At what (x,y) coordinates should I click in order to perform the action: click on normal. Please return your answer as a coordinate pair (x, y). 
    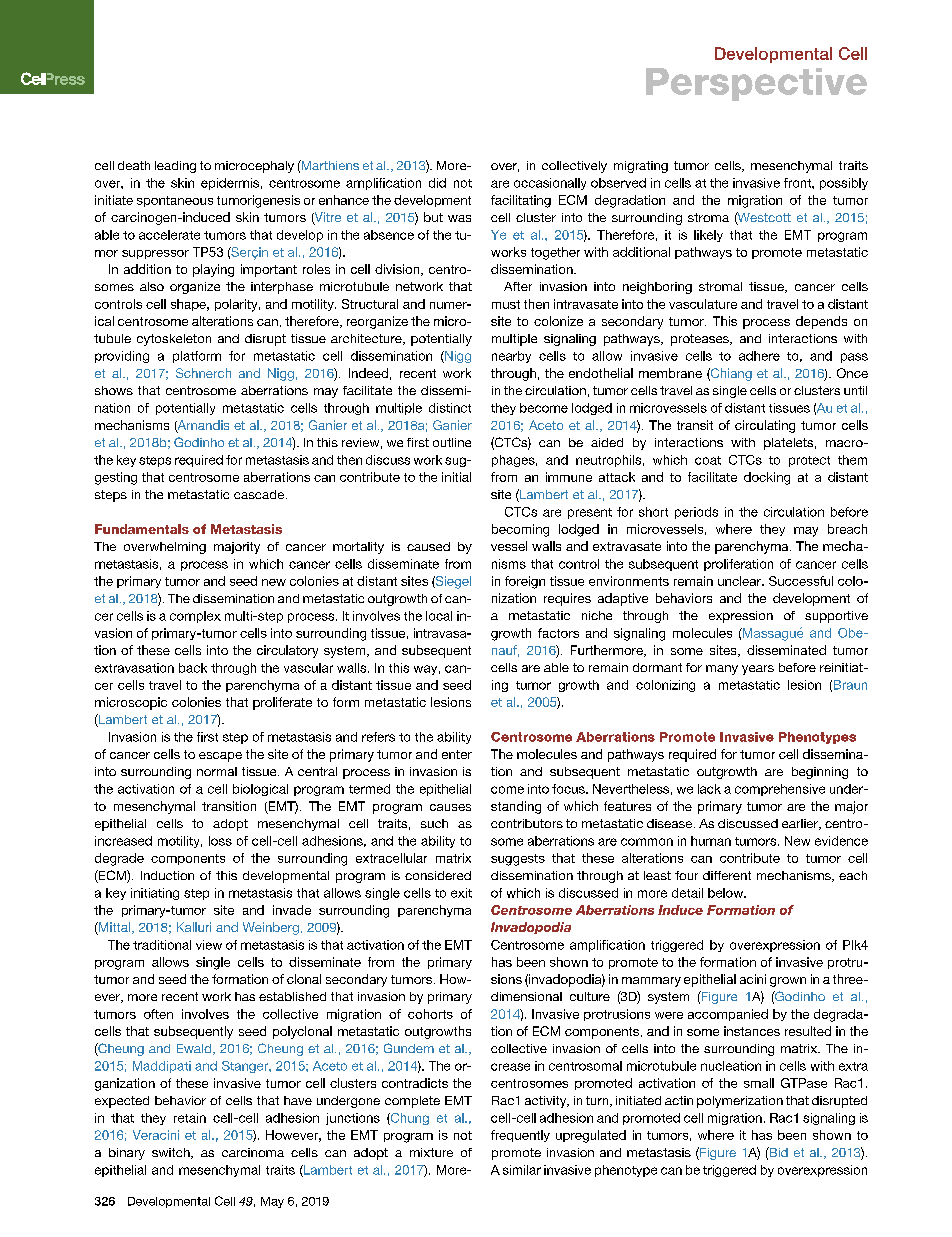
    Looking at the image, I should click on (217, 771).
